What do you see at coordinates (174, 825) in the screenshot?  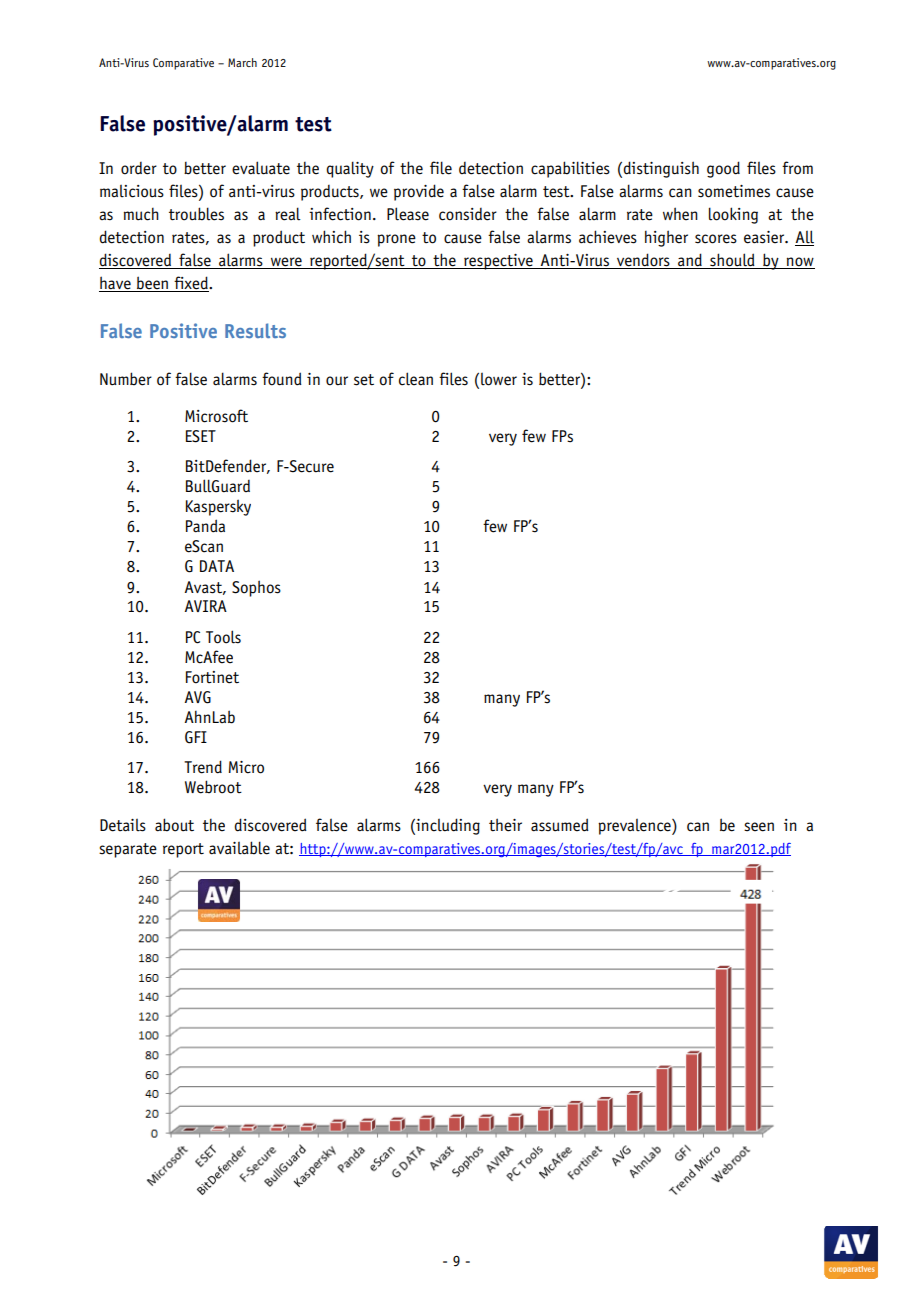 I see `about` at bounding box center [174, 825].
